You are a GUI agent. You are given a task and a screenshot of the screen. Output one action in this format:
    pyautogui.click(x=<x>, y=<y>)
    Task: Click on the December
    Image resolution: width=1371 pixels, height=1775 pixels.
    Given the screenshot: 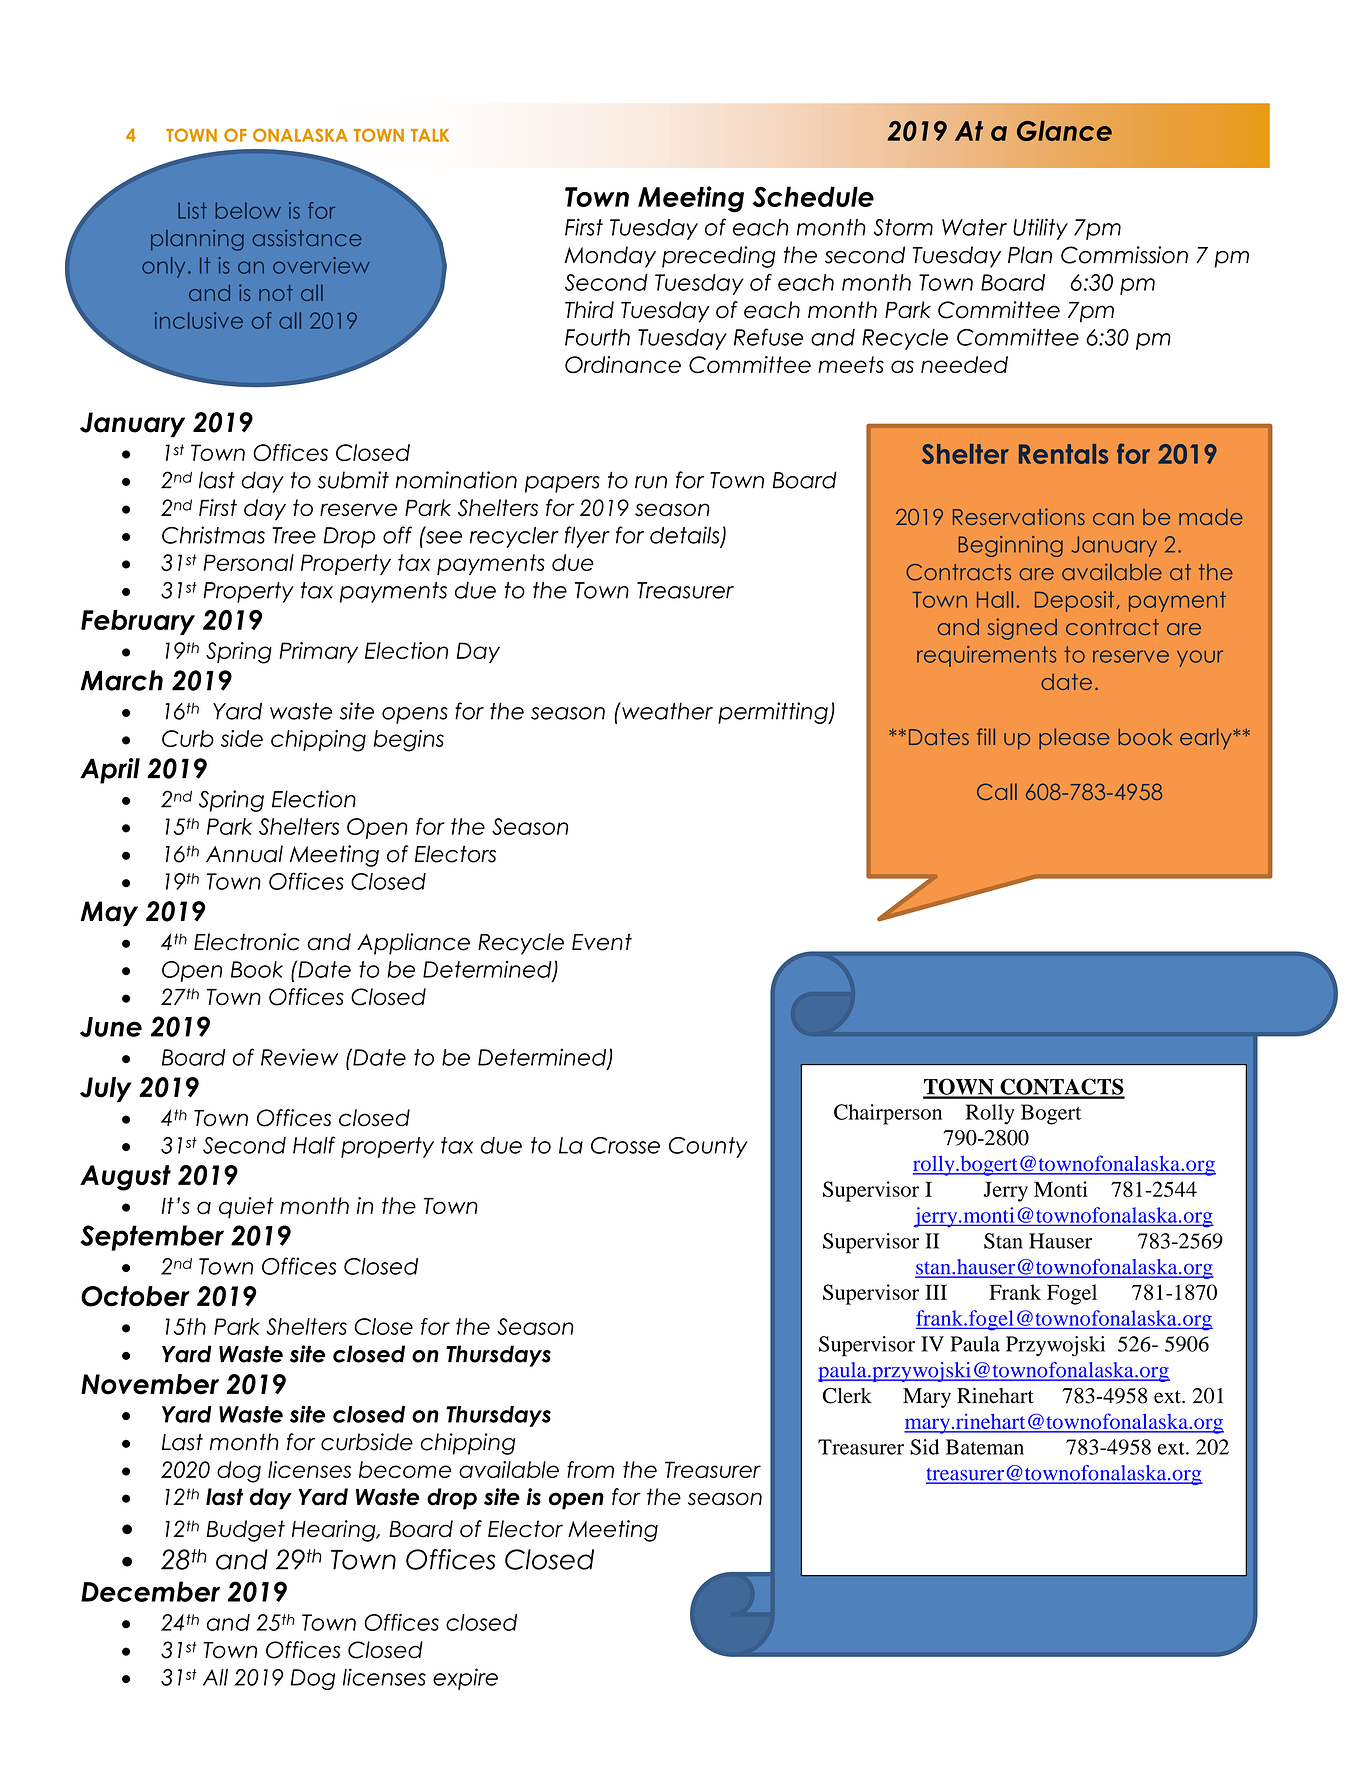 What is the action you would take?
    pyautogui.click(x=150, y=1591)
